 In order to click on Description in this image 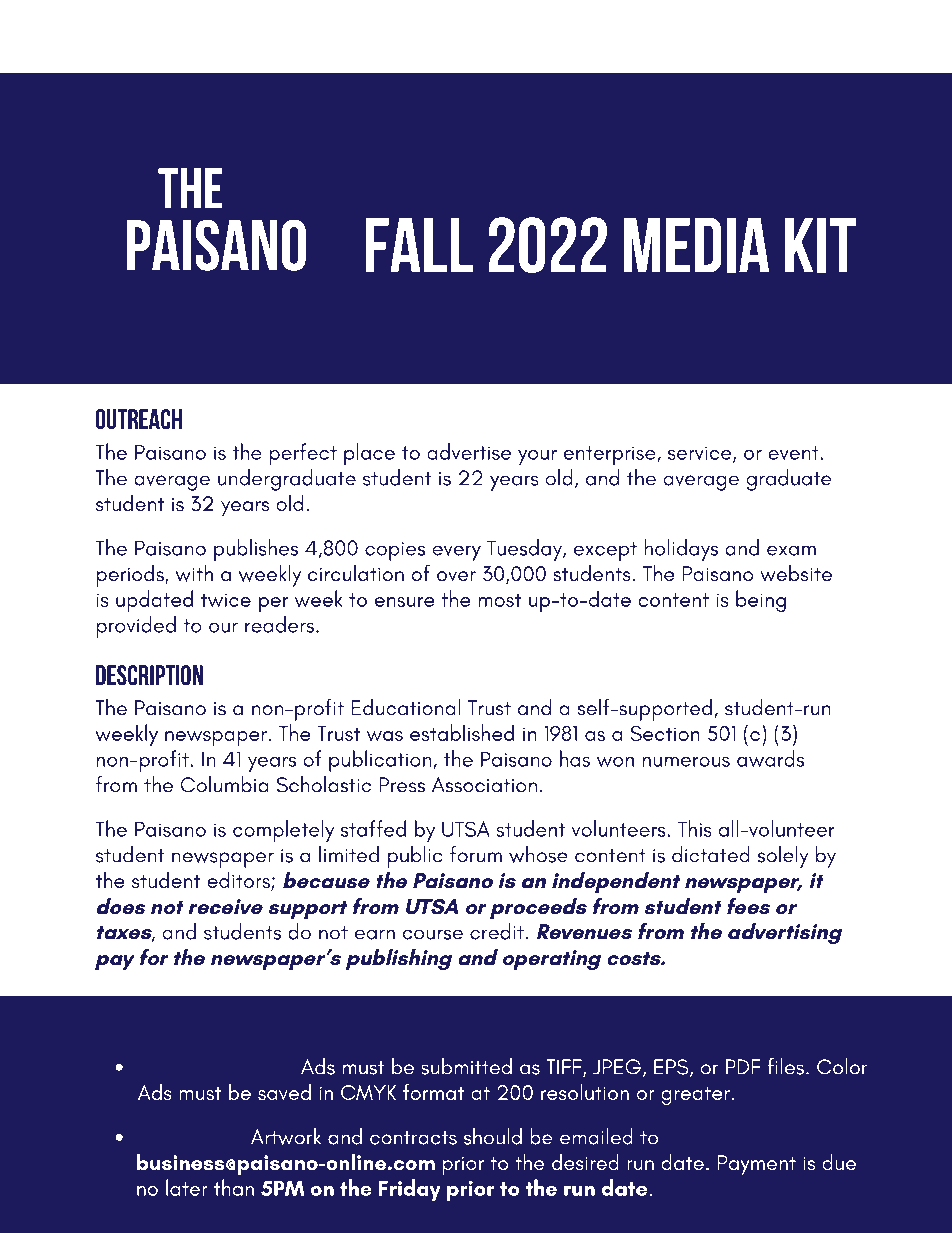, I will do `click(149, 675)`.
